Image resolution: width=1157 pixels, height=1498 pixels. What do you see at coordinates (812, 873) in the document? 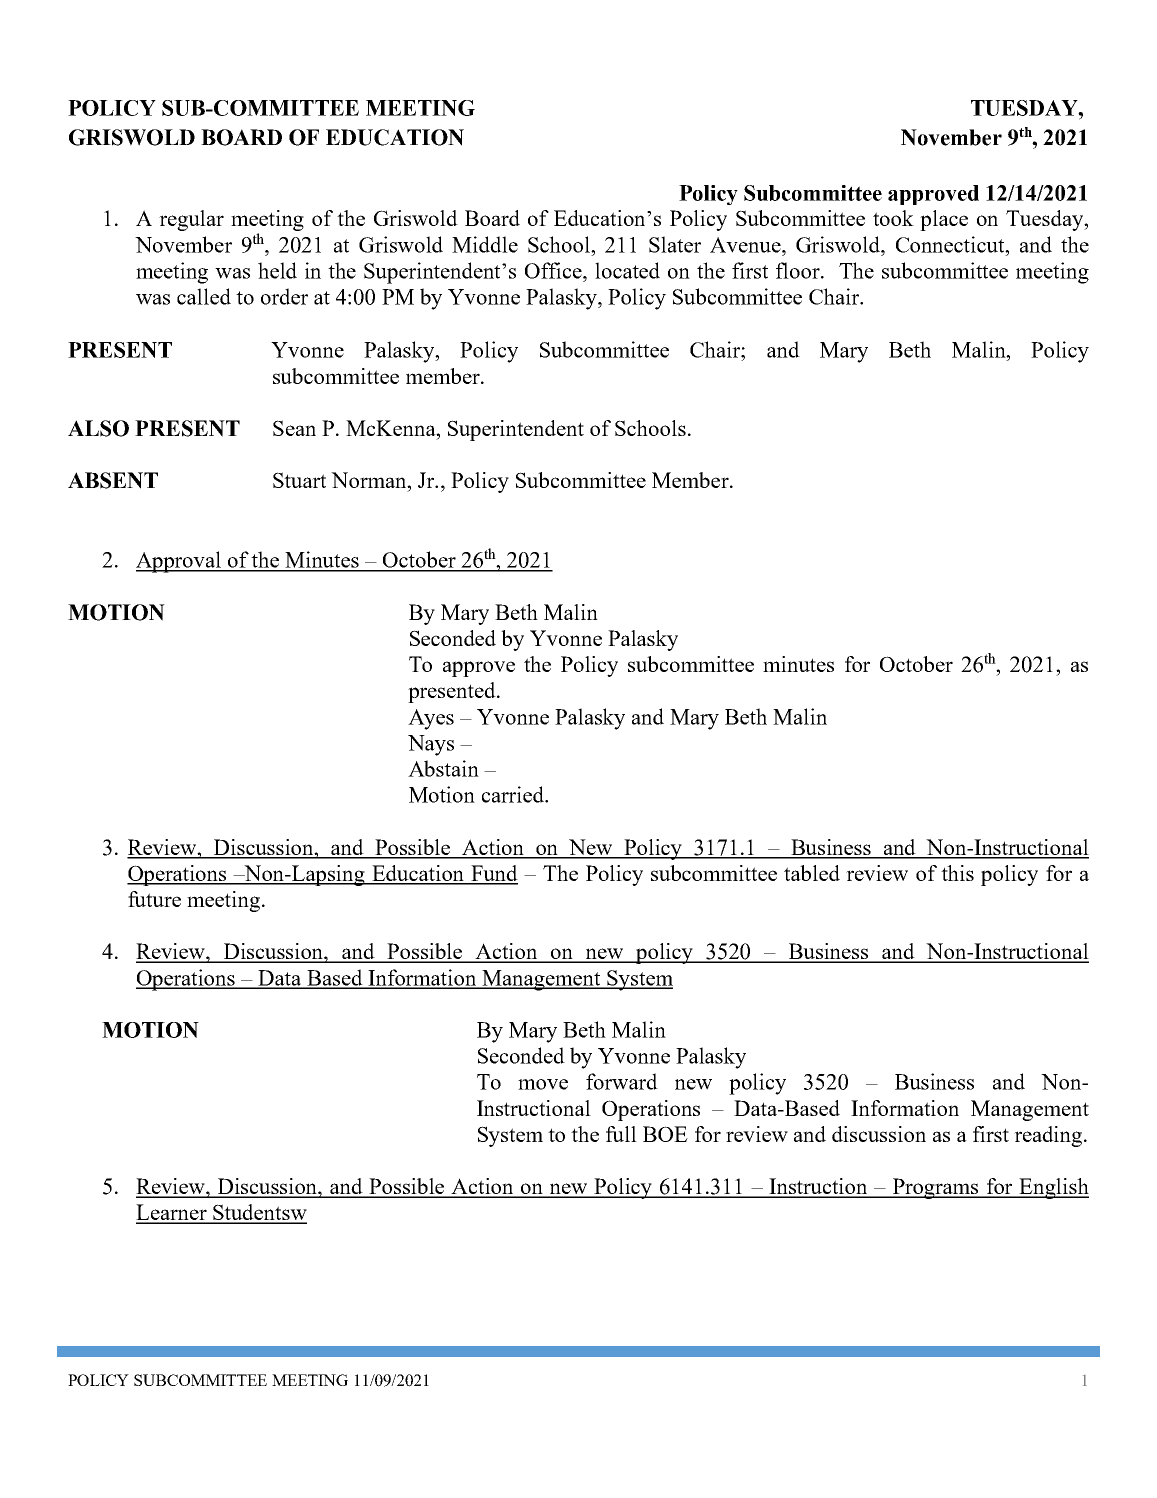
I see `tabled` at bounding box center [812, 873].
